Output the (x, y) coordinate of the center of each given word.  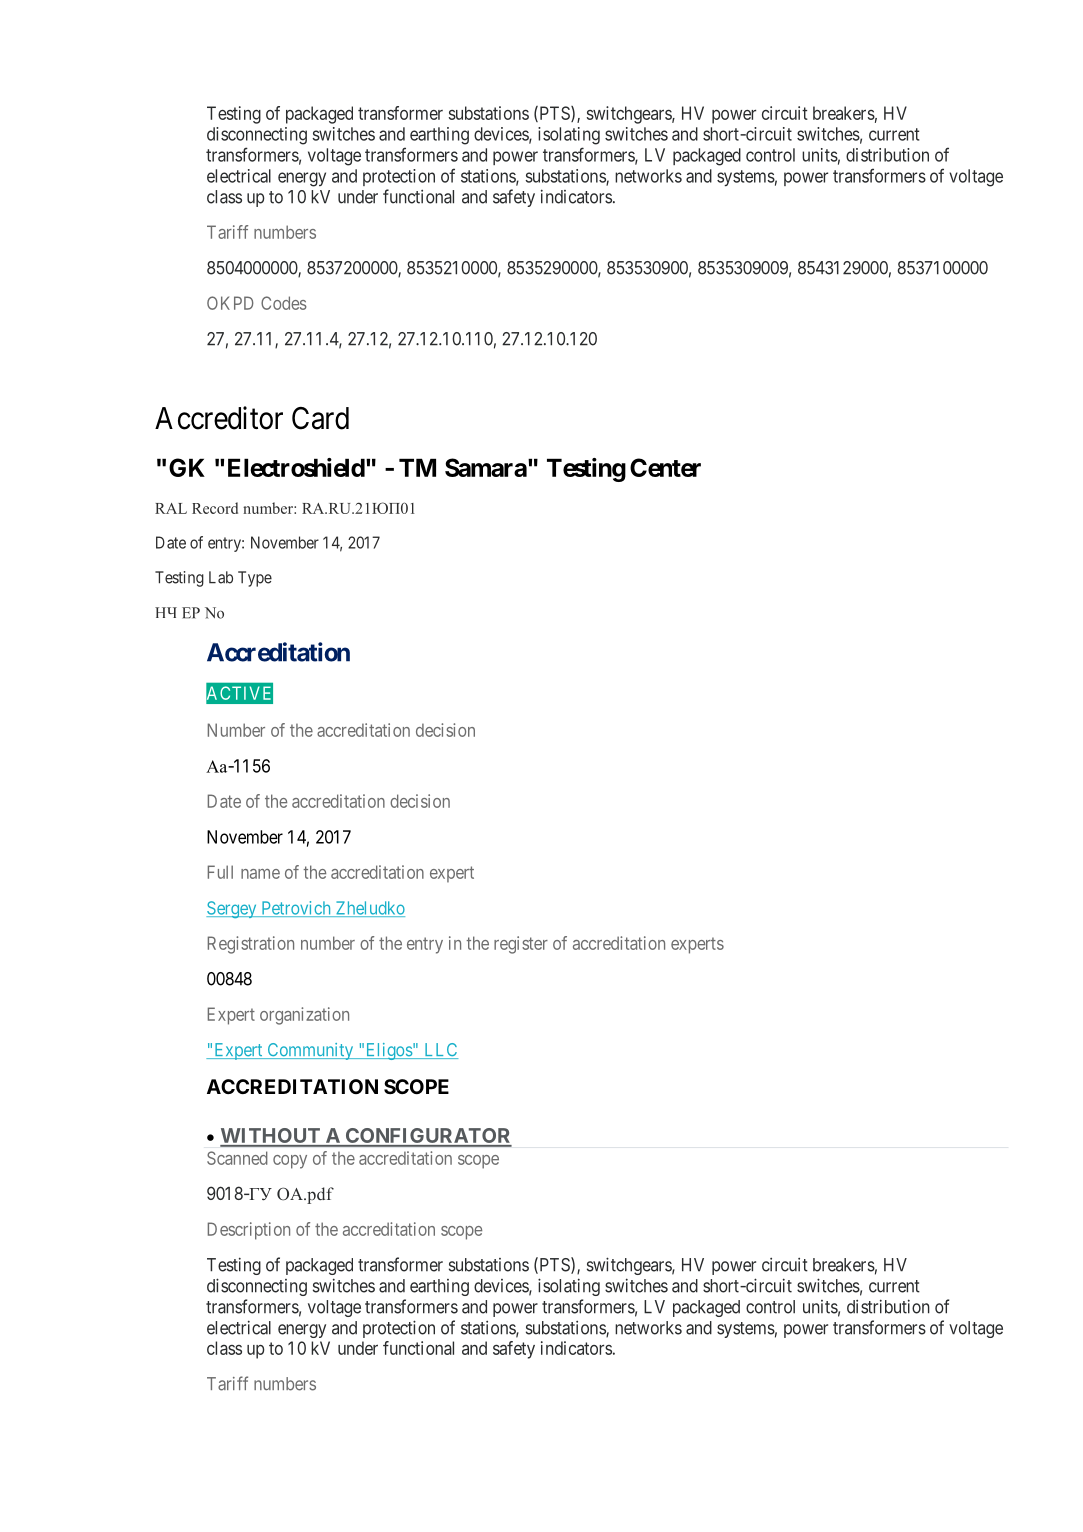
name (260, 874)
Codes (284, 303)
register (521, 945)
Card (320, 418)
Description (249, 1231)
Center (665, 467)
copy (290, 1162)
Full (220, 872)
